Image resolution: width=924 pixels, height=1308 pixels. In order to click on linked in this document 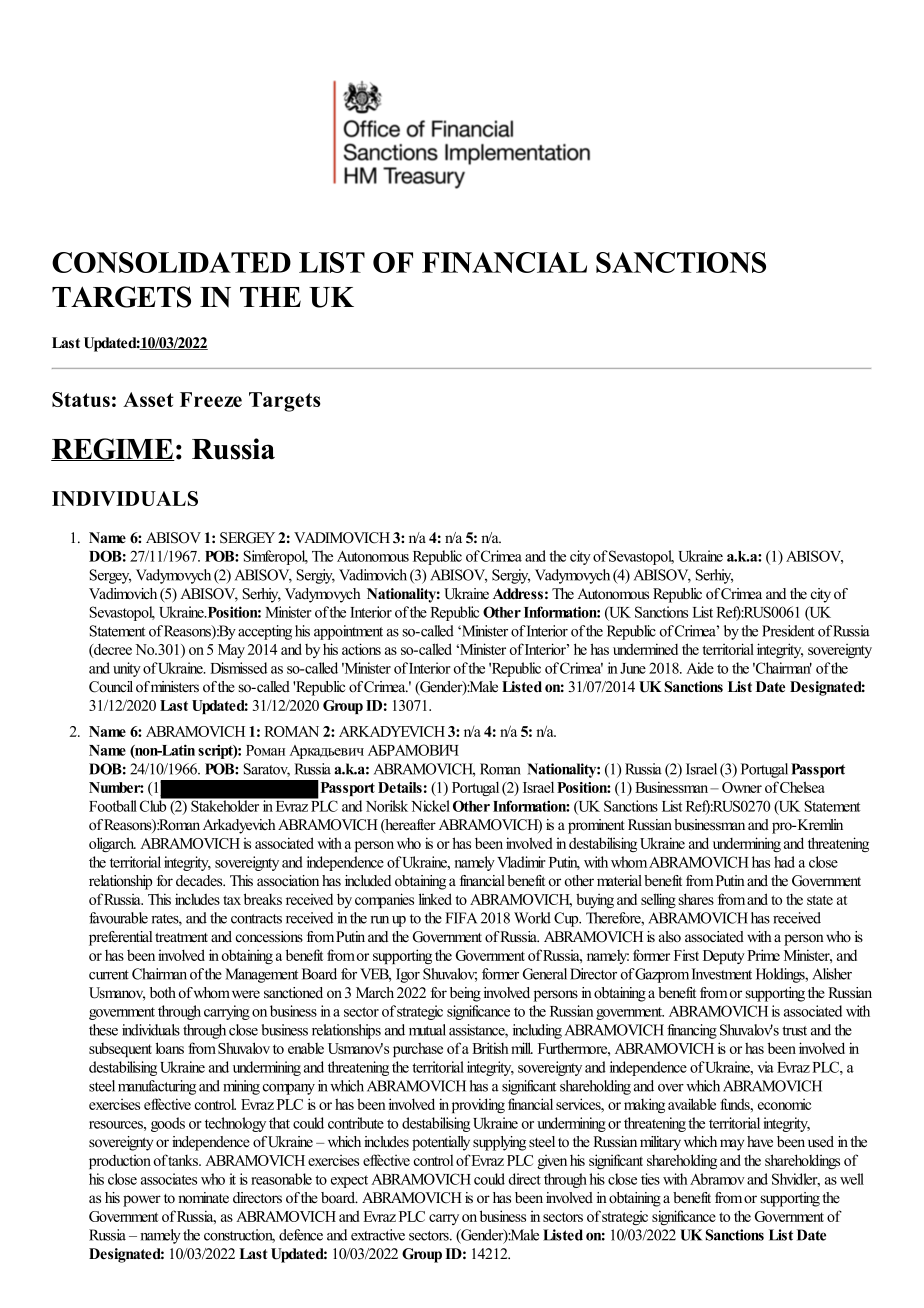, I will do `click(435, 899)`.
